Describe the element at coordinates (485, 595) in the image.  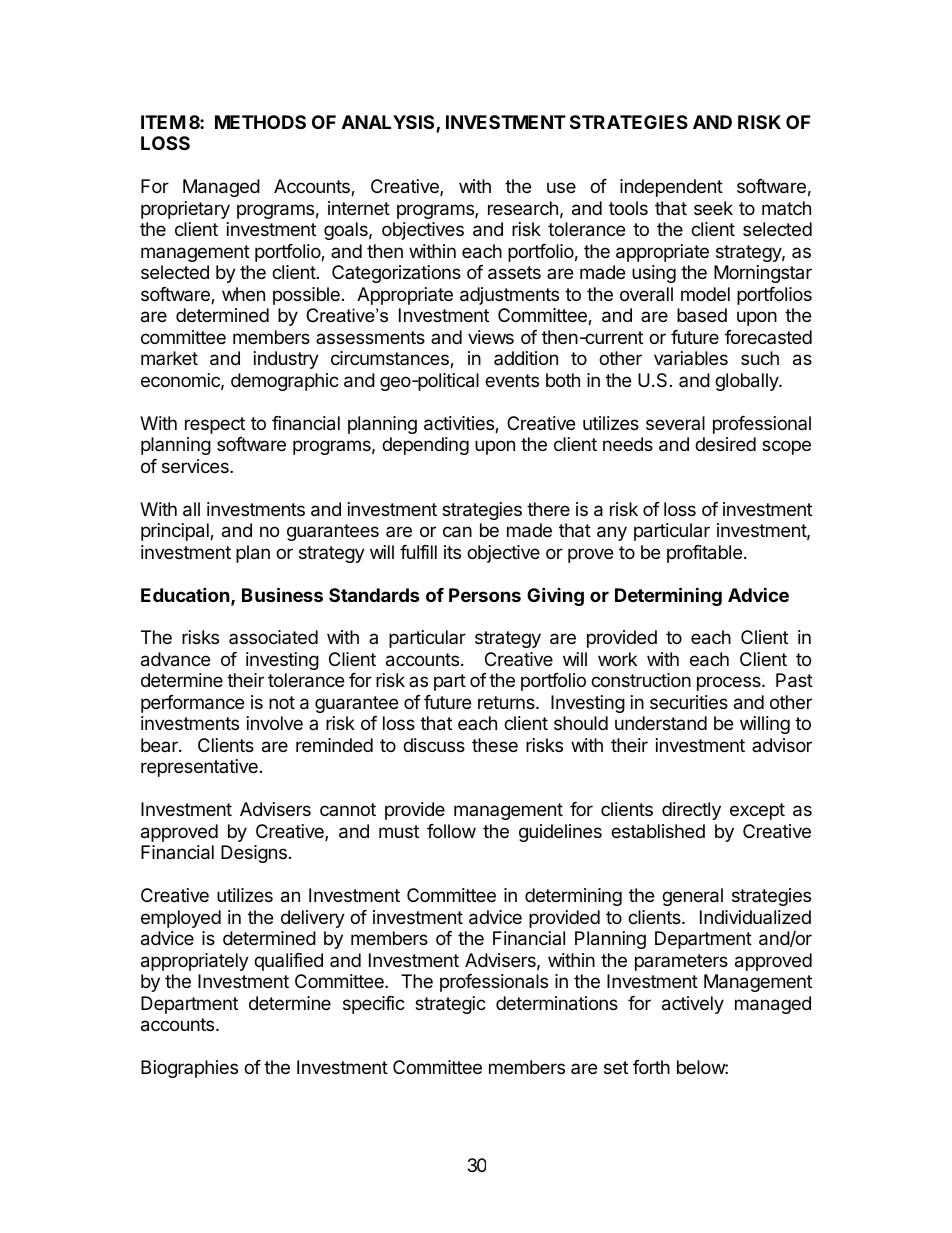
I see `Persons` at that location.
